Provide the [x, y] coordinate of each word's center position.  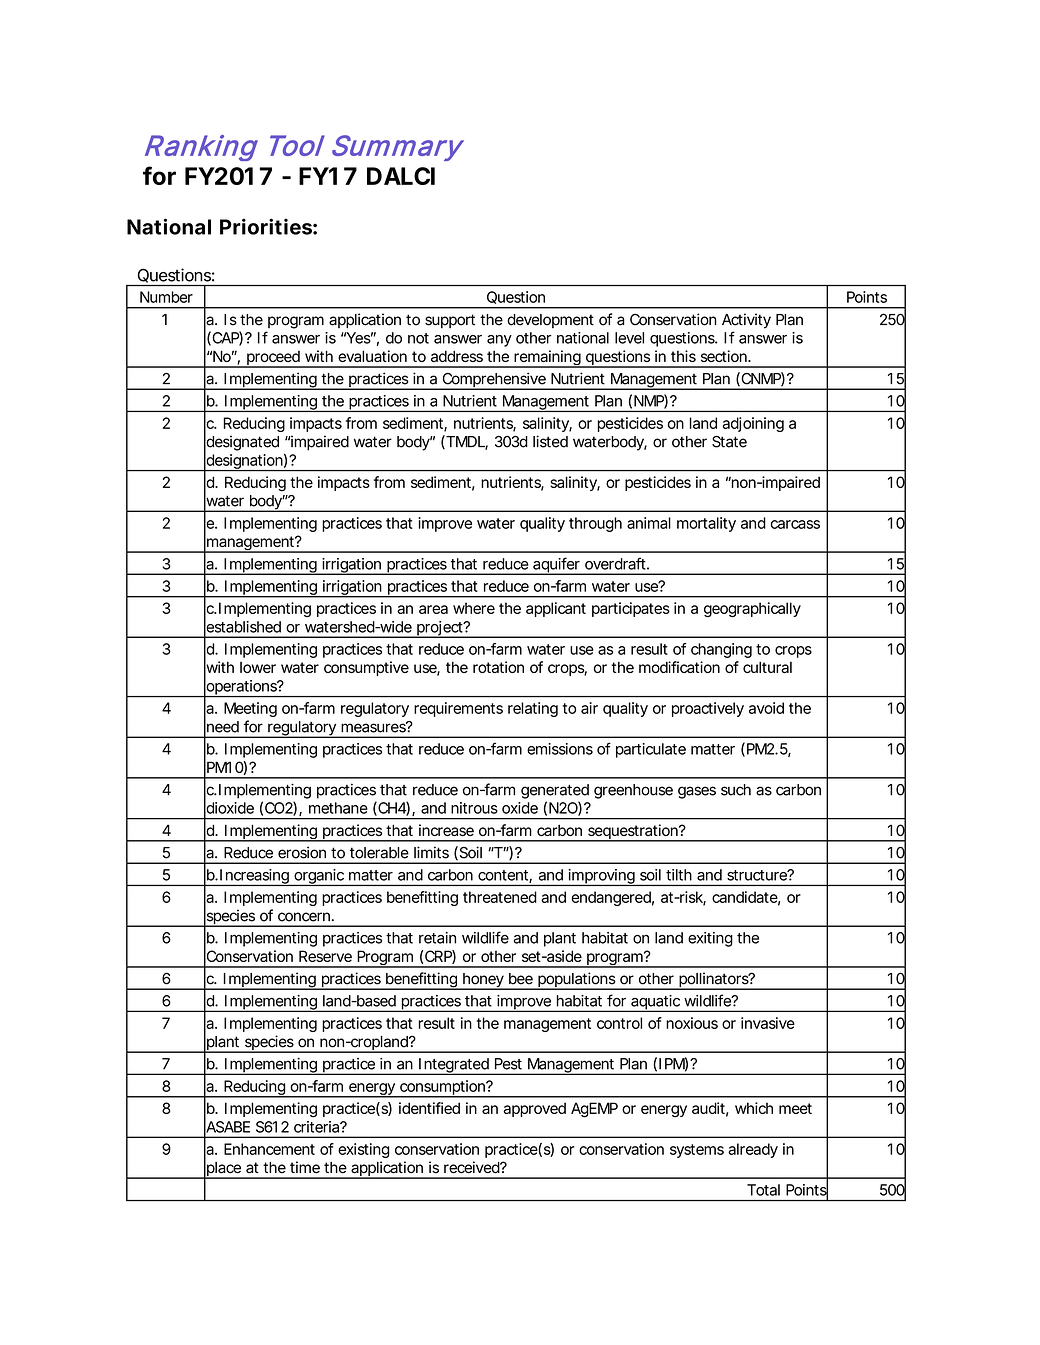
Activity [746, 321]
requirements [458, 709]
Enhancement [269, 1149]
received [472, 1167]
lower [258, 667]
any [499, 341]
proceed [273, 359]
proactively [708, 709]
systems [697, 1151]
